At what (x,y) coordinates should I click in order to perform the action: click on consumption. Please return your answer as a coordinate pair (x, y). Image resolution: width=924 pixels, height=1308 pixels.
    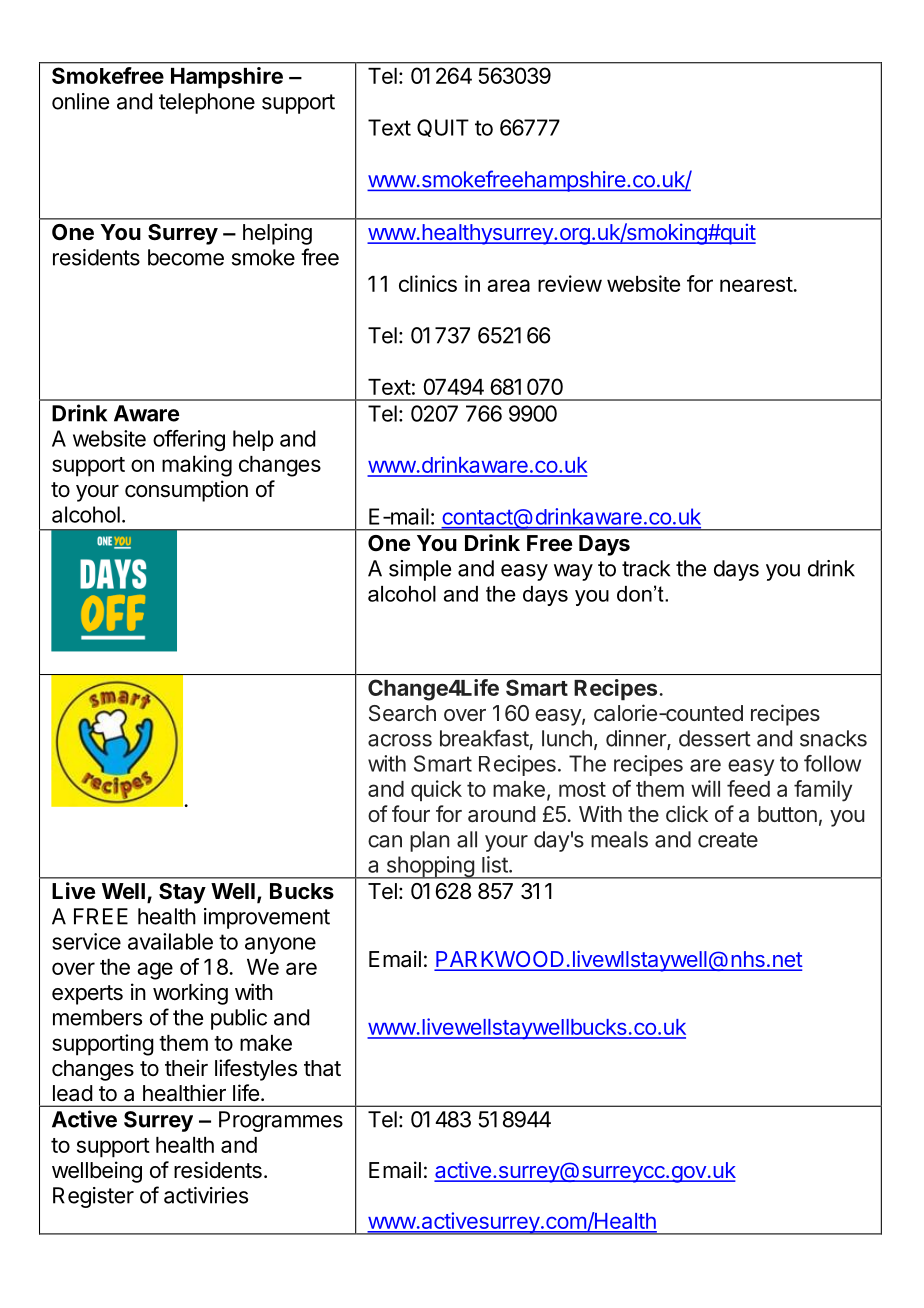
    Looking at the image, I should click on (186, 491).
